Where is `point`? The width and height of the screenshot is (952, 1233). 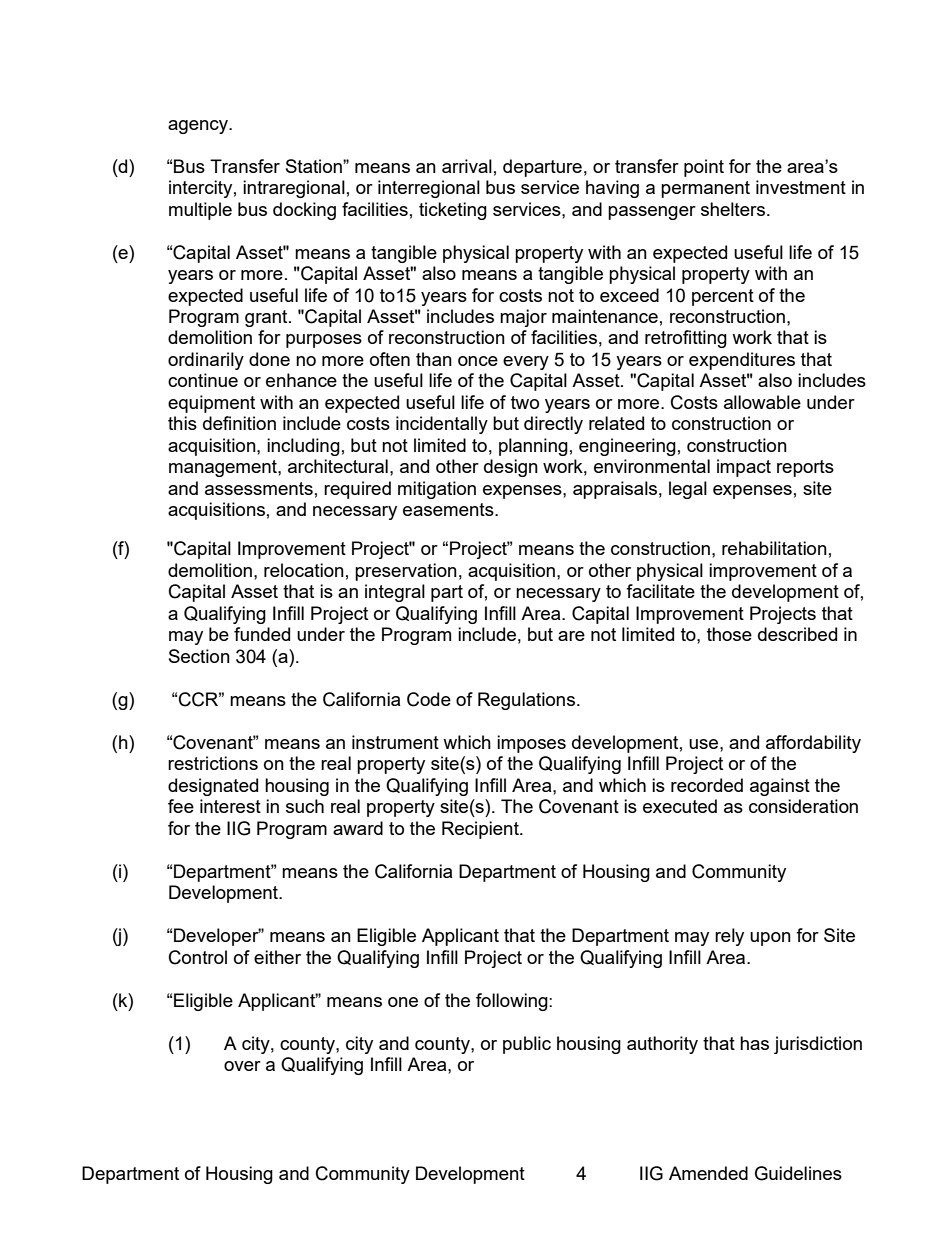
point is located at coordinates (704, 168).
